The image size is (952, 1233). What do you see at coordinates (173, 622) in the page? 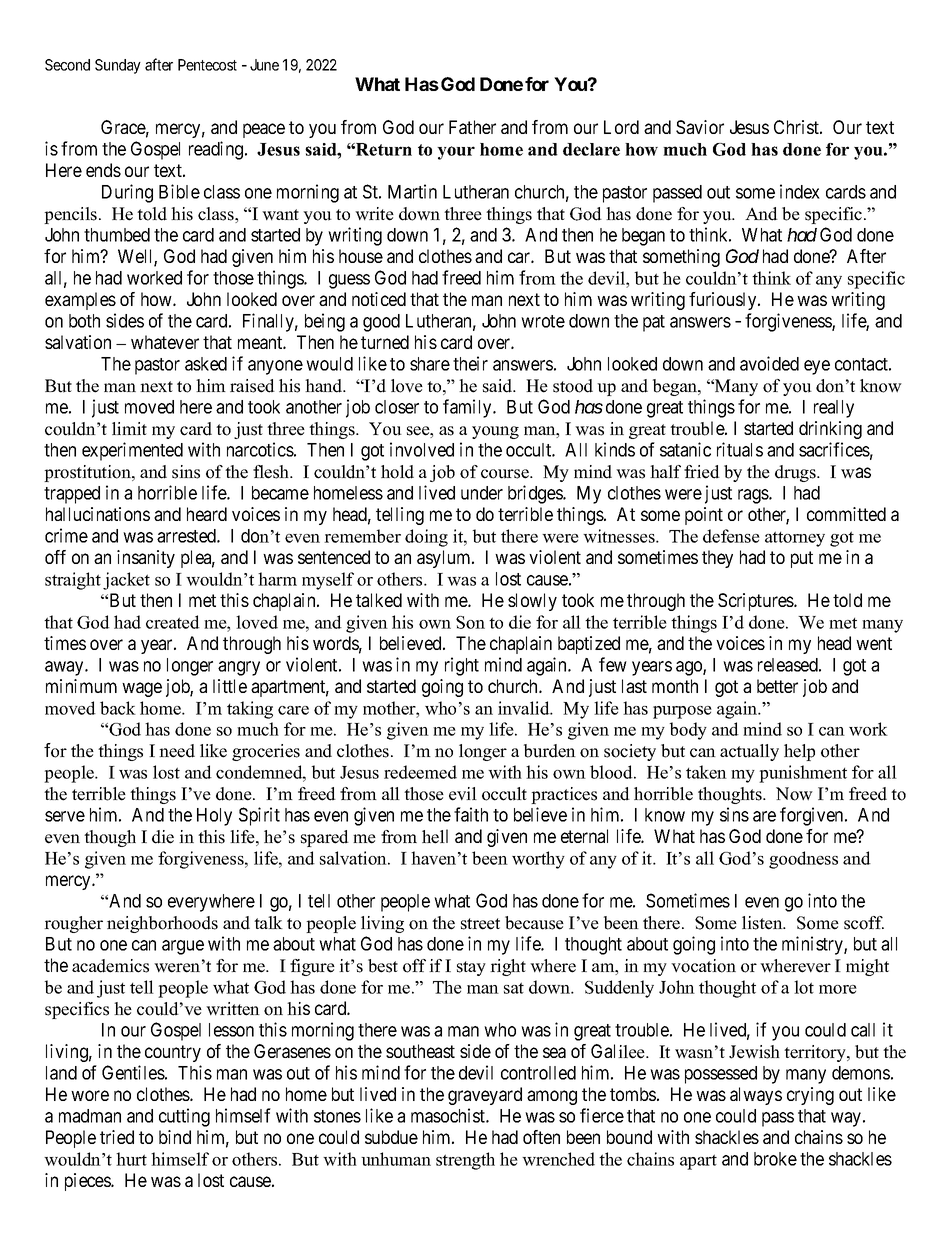
I see `created` at bounding box center [173, 622].
